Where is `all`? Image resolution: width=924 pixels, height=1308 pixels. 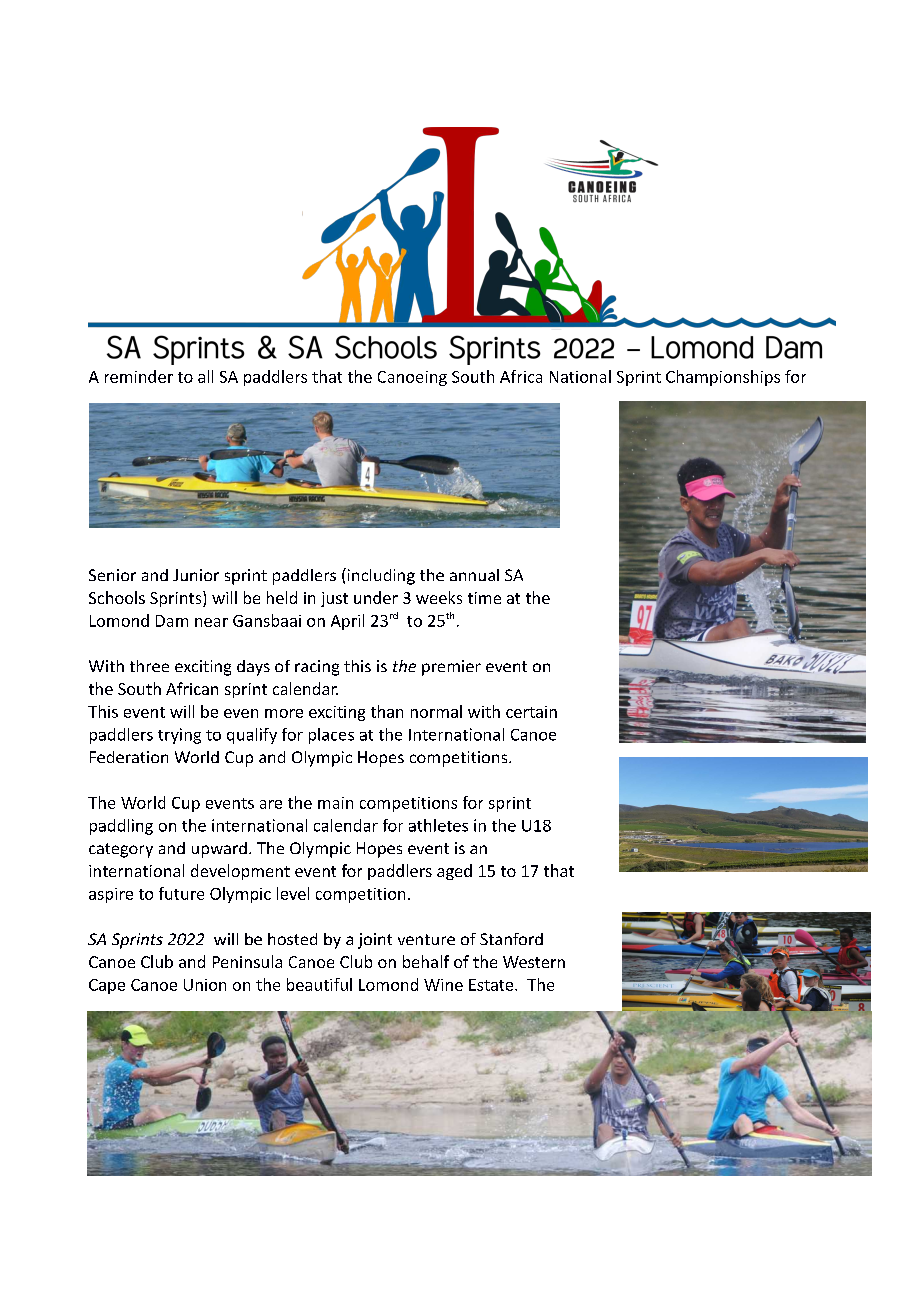 all is located at coordinates (205, 376).
